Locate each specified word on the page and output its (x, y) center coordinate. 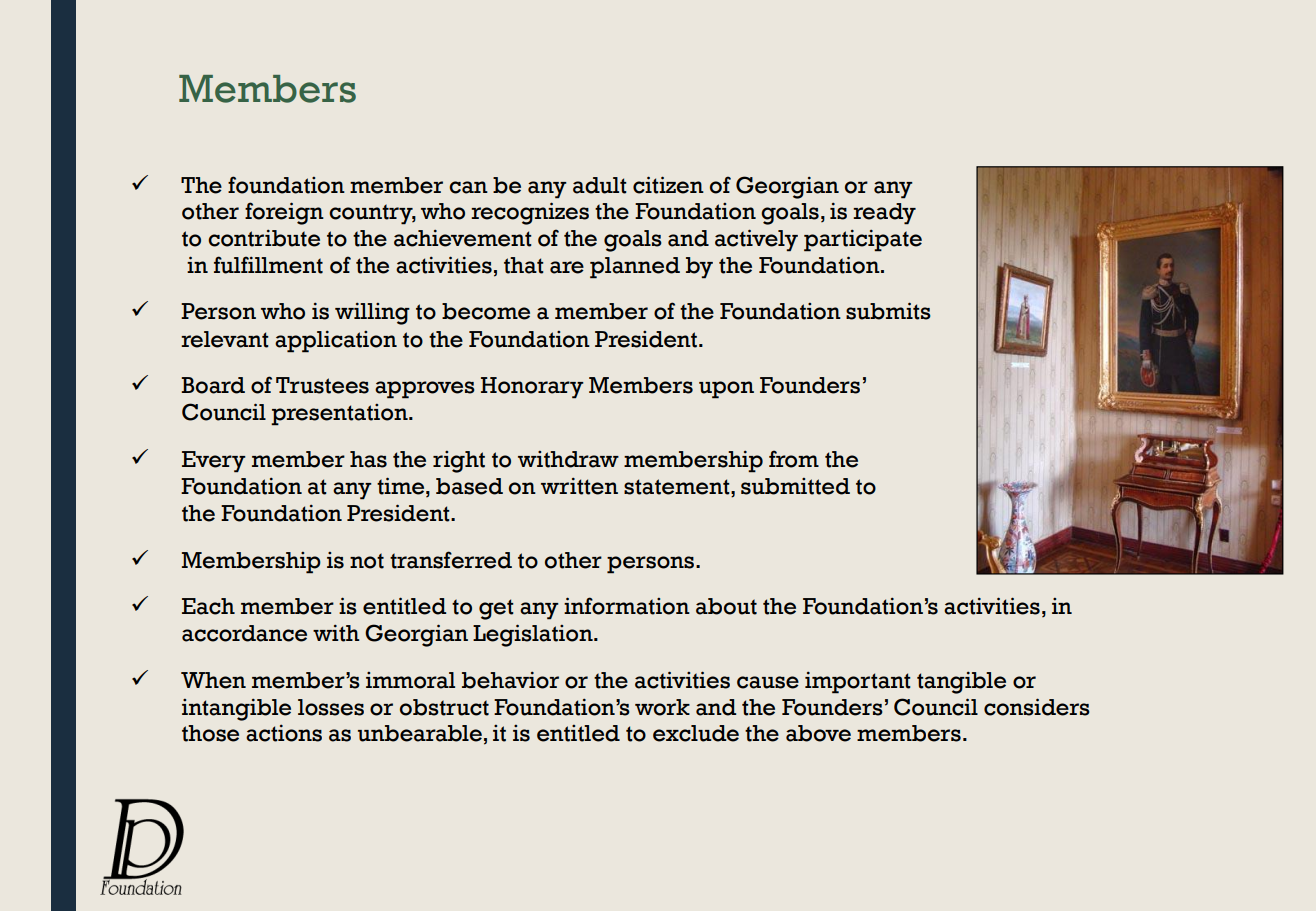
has (368, 459)
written (579, 486)
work (662, 707)
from (794, 459)
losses (331, 707)
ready (884, 214)
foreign (284, 213)
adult (600, 185)
